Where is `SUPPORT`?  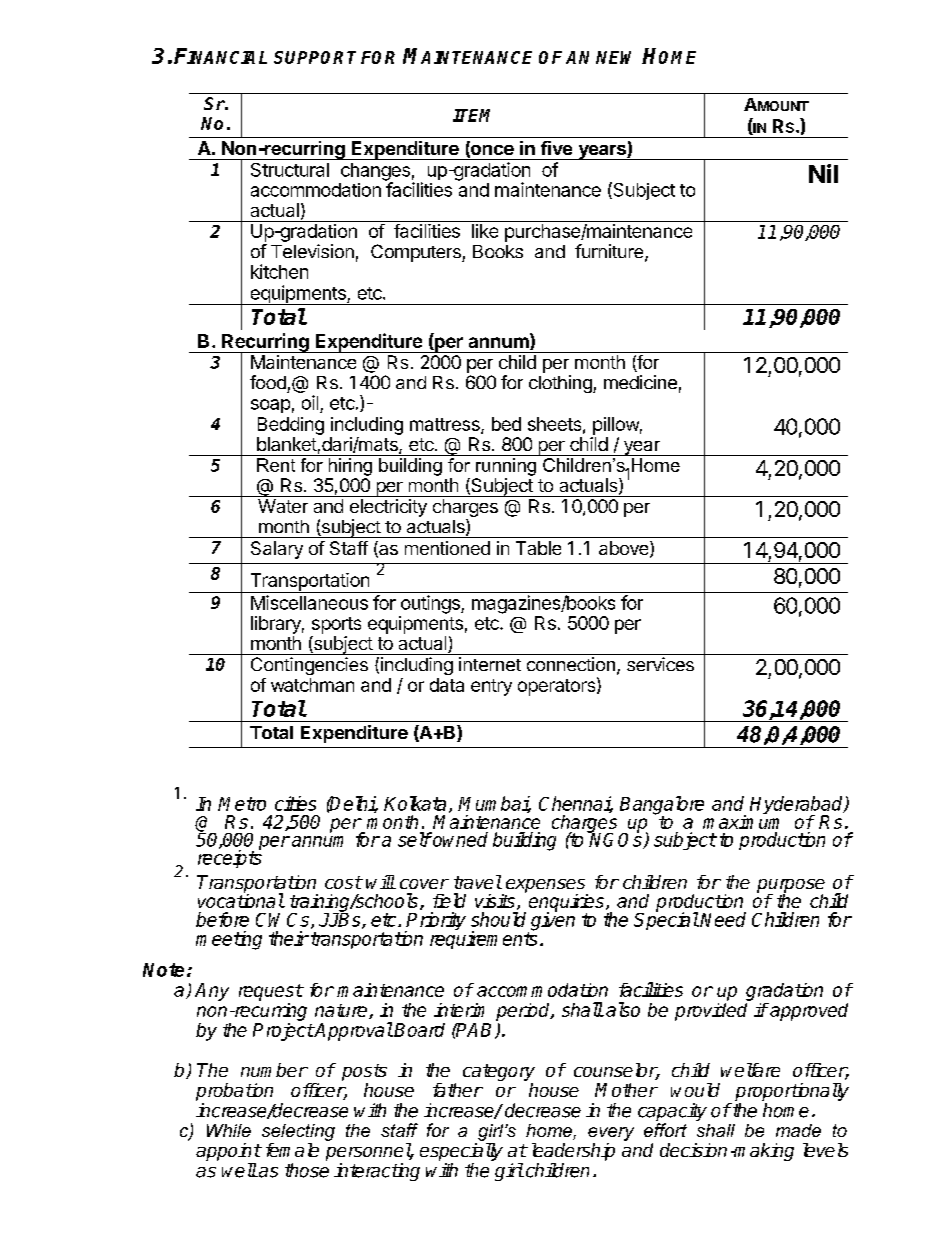 SUPPORT is located at coordinates (315, 57).
